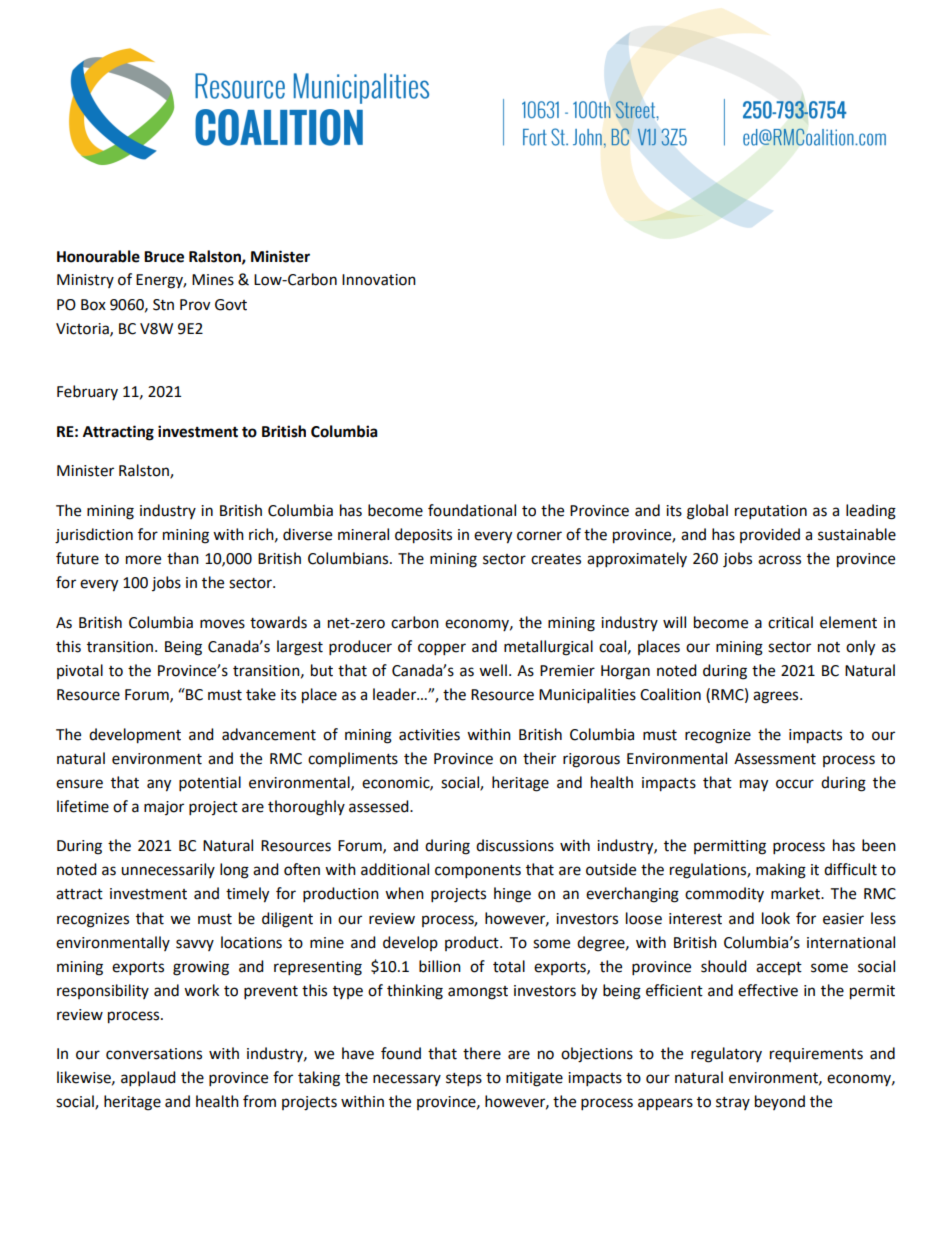 This document has height=1233, width=952. What do you see at coordinates (779, 560) in the document?
I see `across` at bounding box center [779, 560].
